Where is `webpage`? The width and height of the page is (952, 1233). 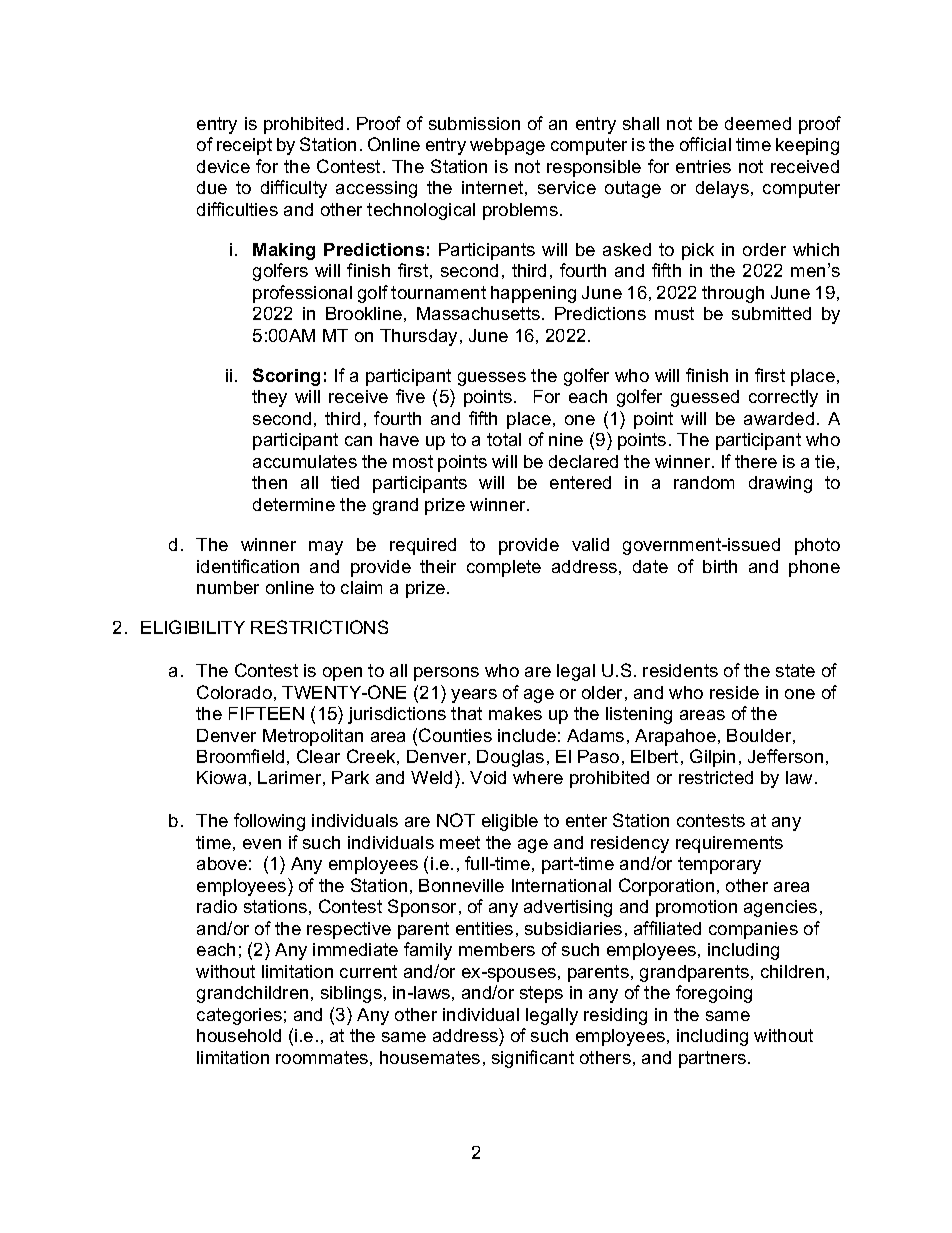
webpage is located at coordinates (507, 146).
